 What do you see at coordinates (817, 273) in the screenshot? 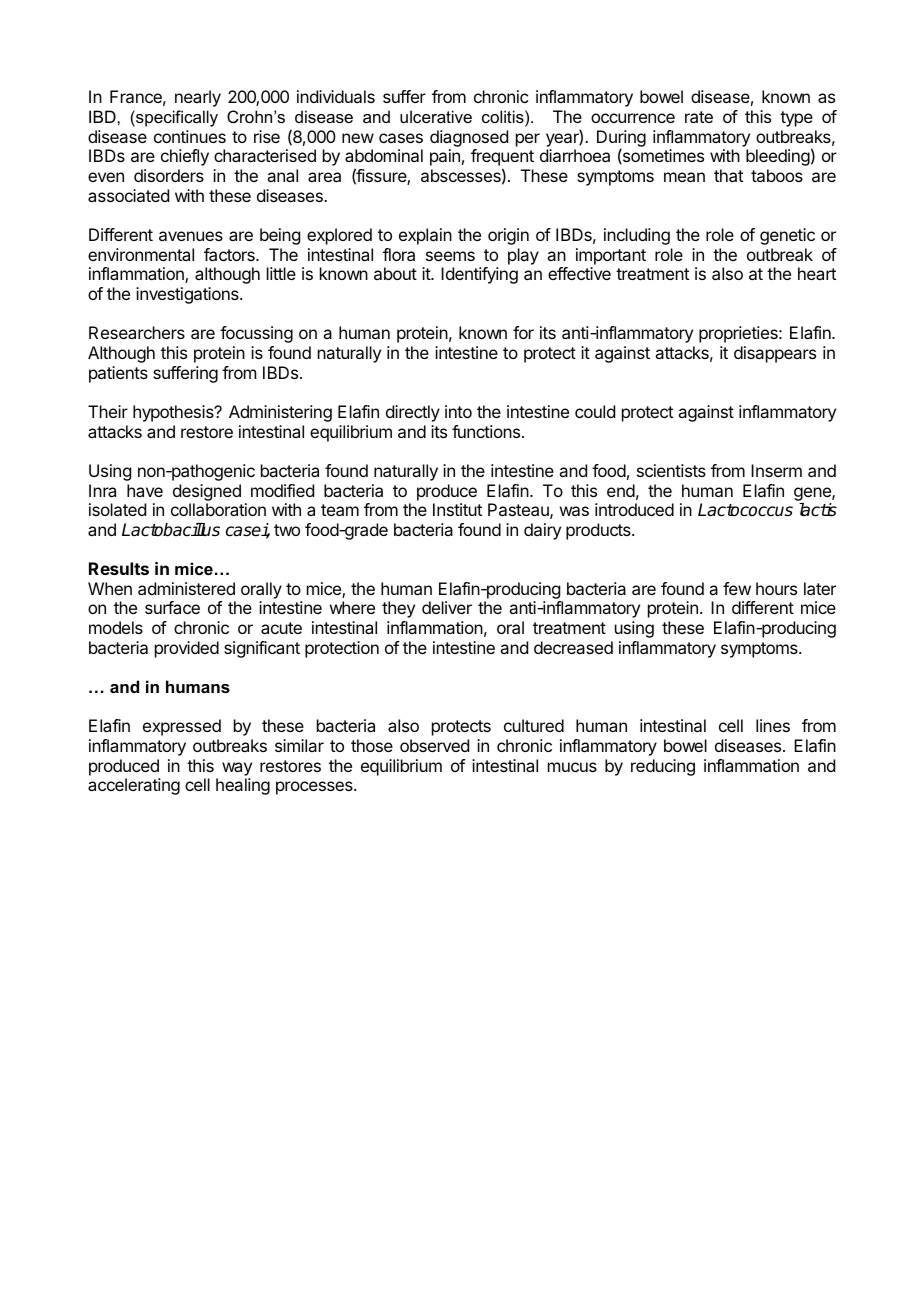
I see `heart` at bounding box center [817, 273].
